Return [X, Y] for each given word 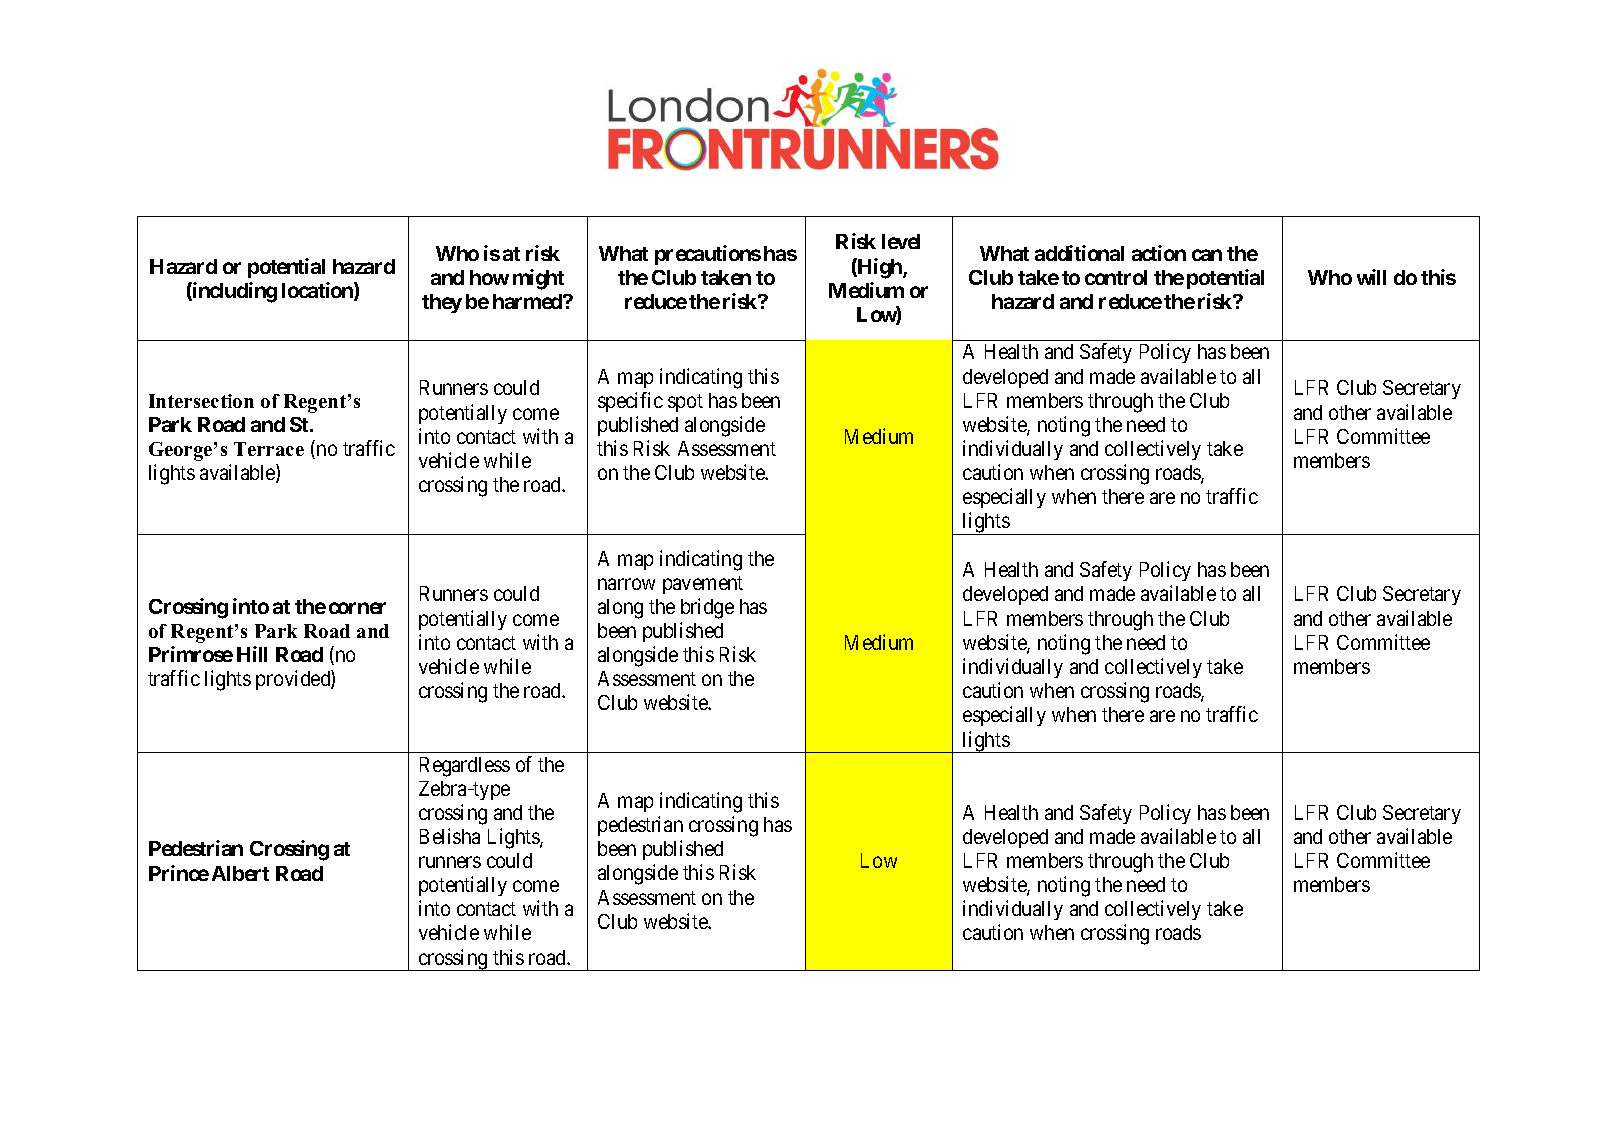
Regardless [465, 767]
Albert [240, 873]
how [489, 277]
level [901, 241]
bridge [707, 608]
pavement [703, 585]
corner [357, 608]
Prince [179, 873]
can [1207, 255]
